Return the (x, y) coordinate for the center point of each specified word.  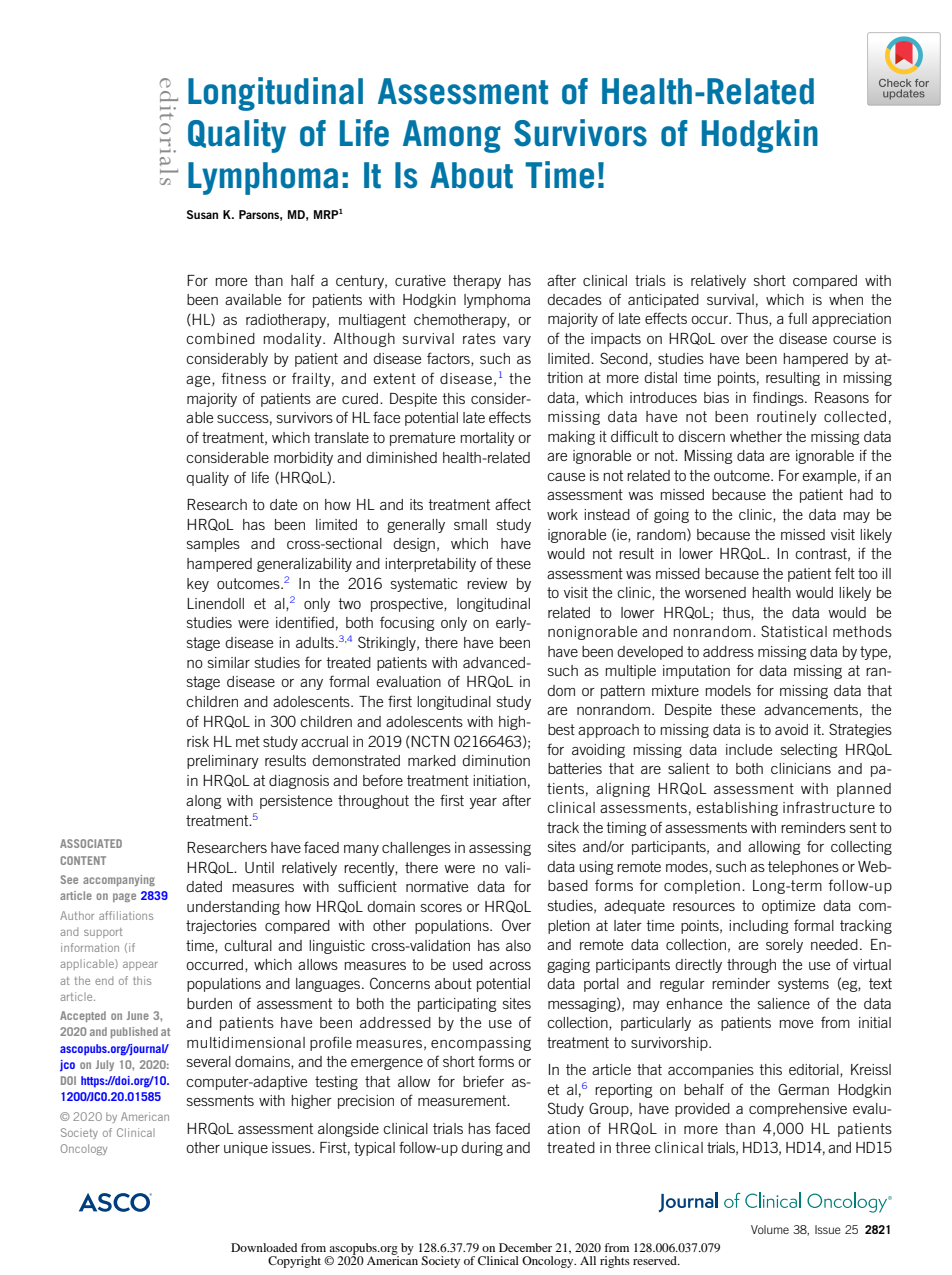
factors (449, 359)
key (198, 585)
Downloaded (264, 1247)
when (846, 299)
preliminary (223, 762)
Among (452, 136)
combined (220, 338)
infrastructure (829, 807)
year (483, 803)
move (796, 1024)
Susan (202, 214)
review (487, 583)
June (138, 1015)
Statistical (794, 631)
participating (457, 1005)
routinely (787, 418)
